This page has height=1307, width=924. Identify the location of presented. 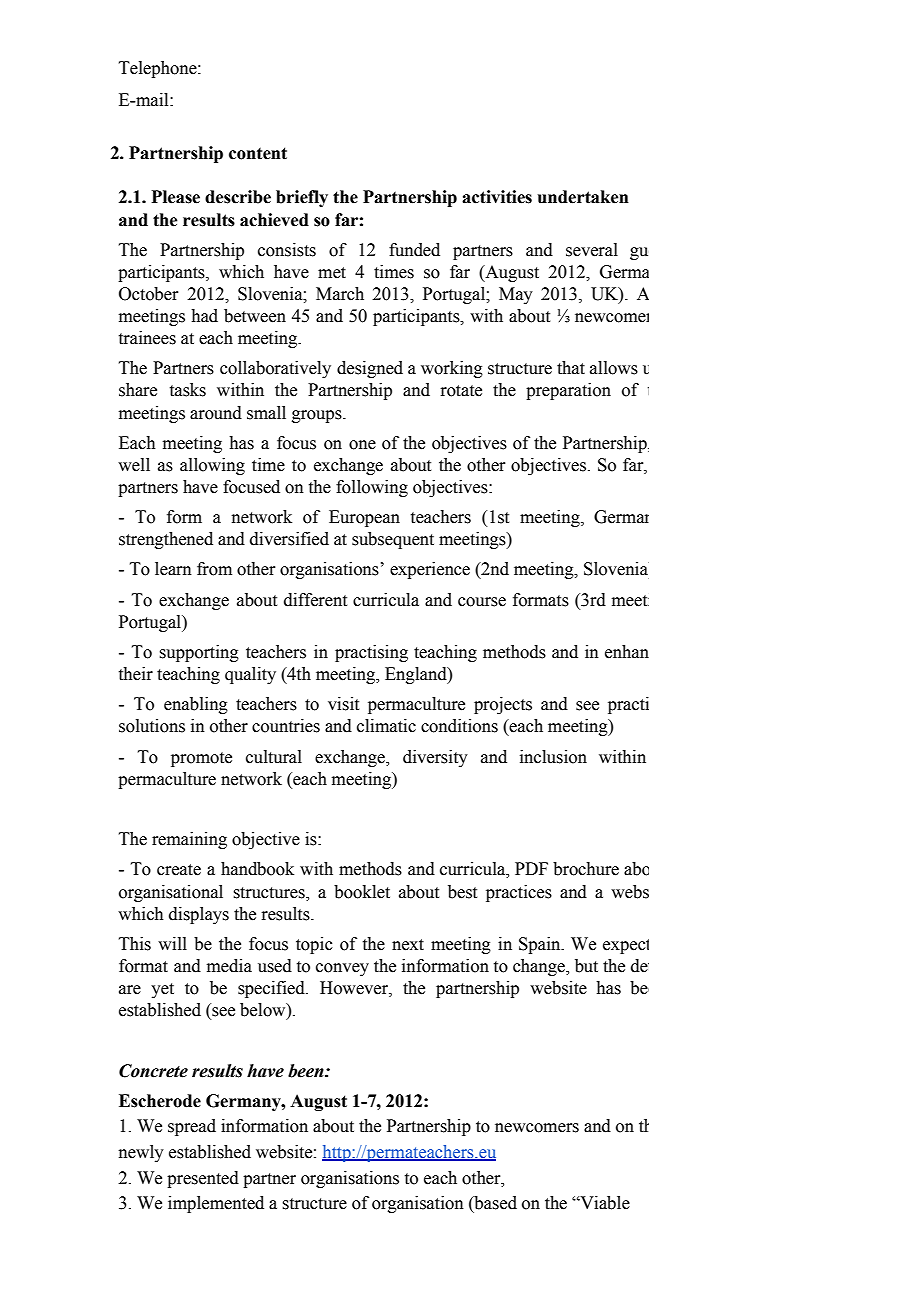
(203, 1179).
